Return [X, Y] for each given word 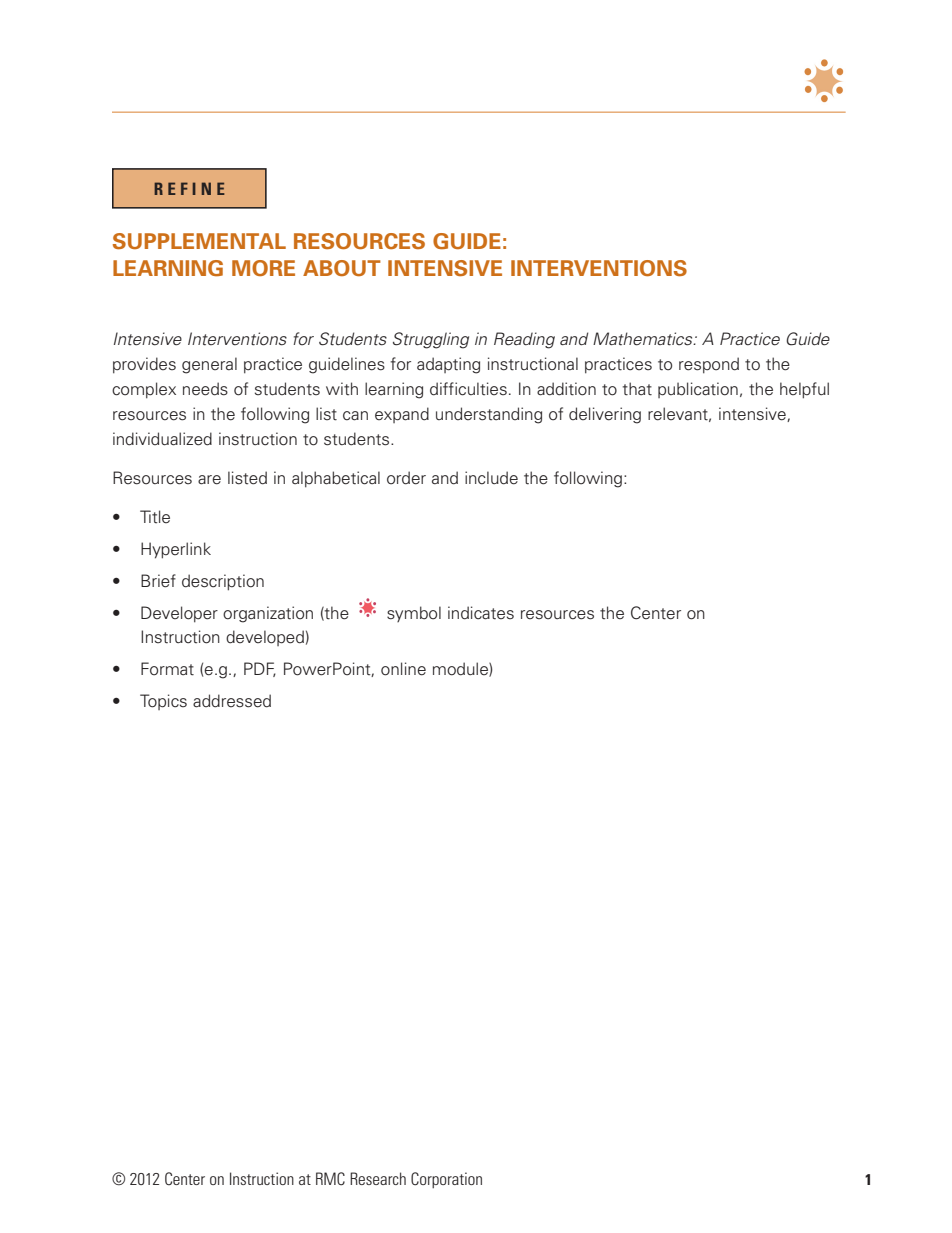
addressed [232, 701]
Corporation [446, 1180]
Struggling [431, 340]
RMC [330, 1179]
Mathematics [644, 339]
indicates [481, 613]
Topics [163, 702]
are [209, 480]
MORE [263, 268]
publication [698, 390]
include [491, 478]
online [403, 669]
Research [378, 1178]
